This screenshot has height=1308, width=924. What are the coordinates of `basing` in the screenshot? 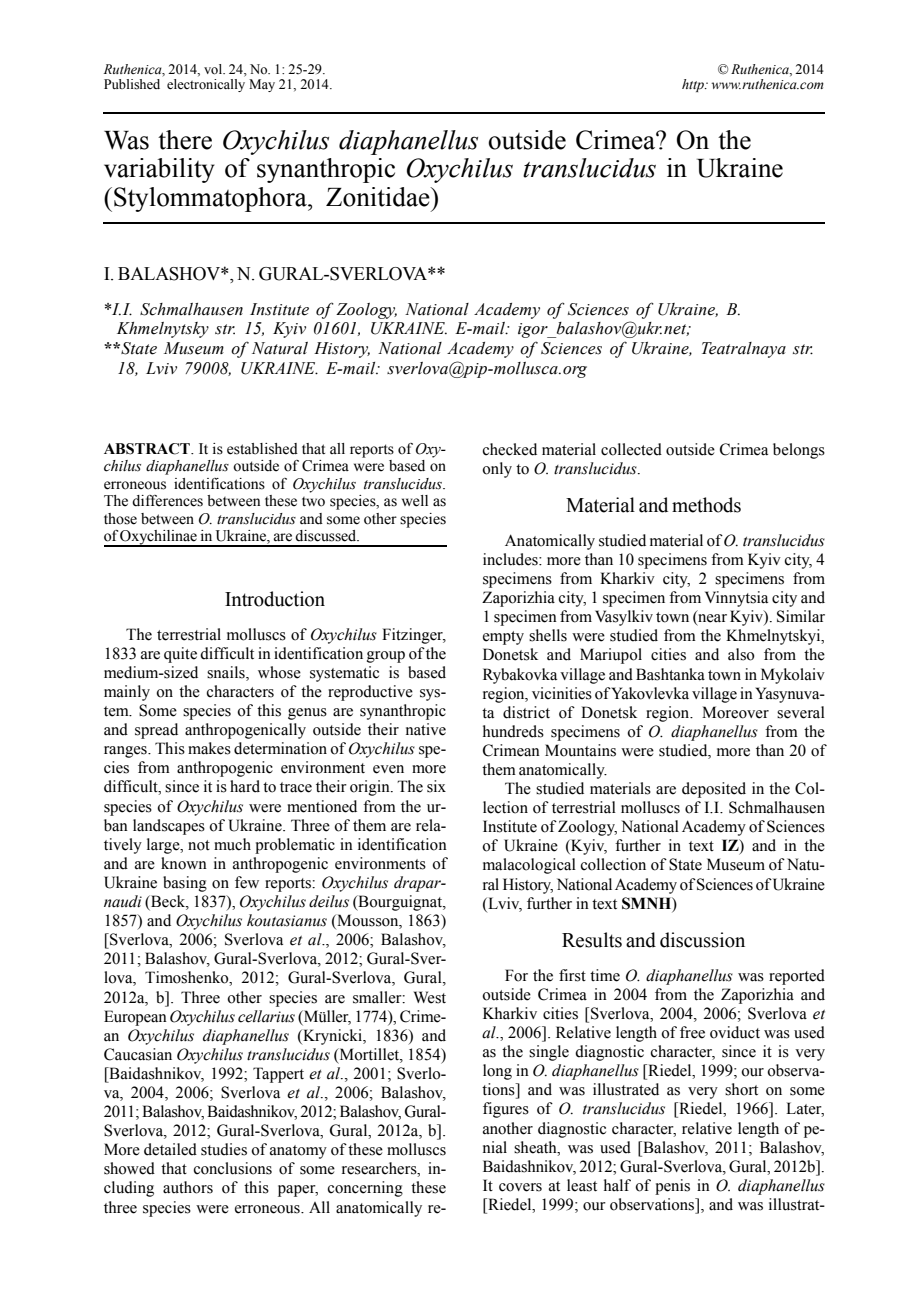 It's located at (185, 884).
